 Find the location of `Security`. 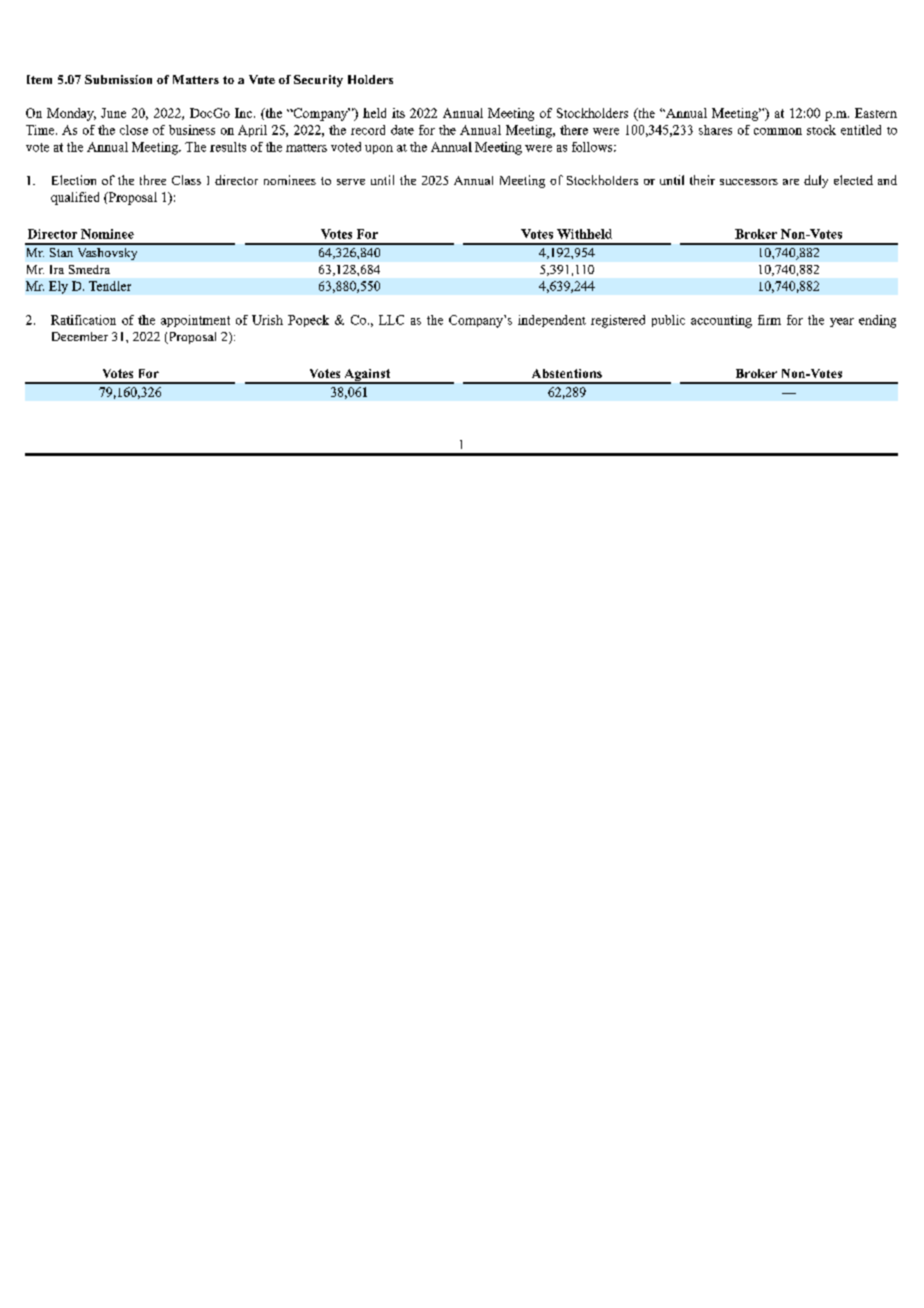

Security is located at coordinates (318, 81).
